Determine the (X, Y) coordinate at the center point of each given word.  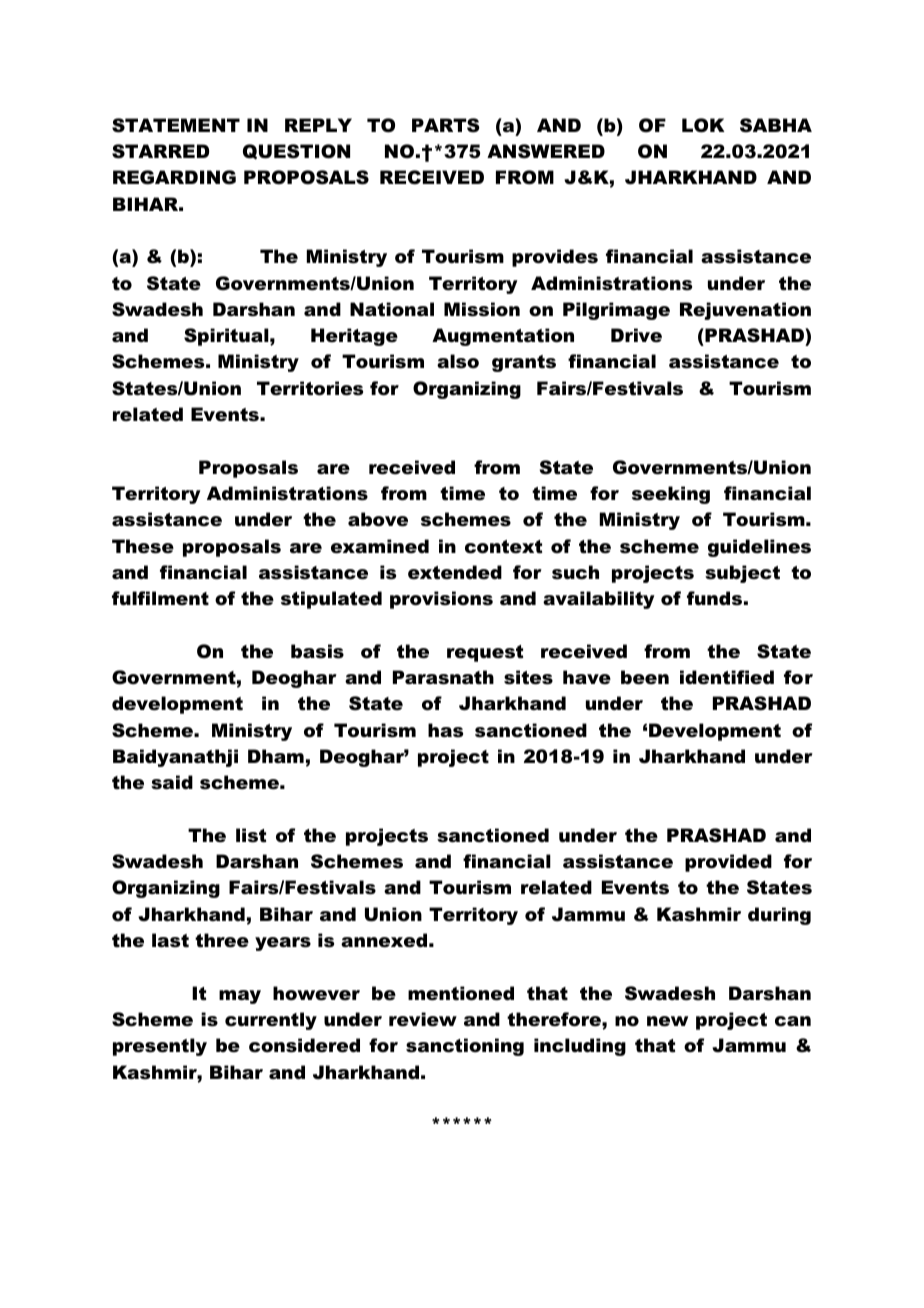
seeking (671, 495)
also (458, 361)
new (667, 1021)
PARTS (446, 125)
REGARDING (174, 177)
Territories (310, 388)
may (240, 997)
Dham (276, 756)
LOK (703, 125)
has (445, 730)
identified (727, 677)
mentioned (461, 993)
